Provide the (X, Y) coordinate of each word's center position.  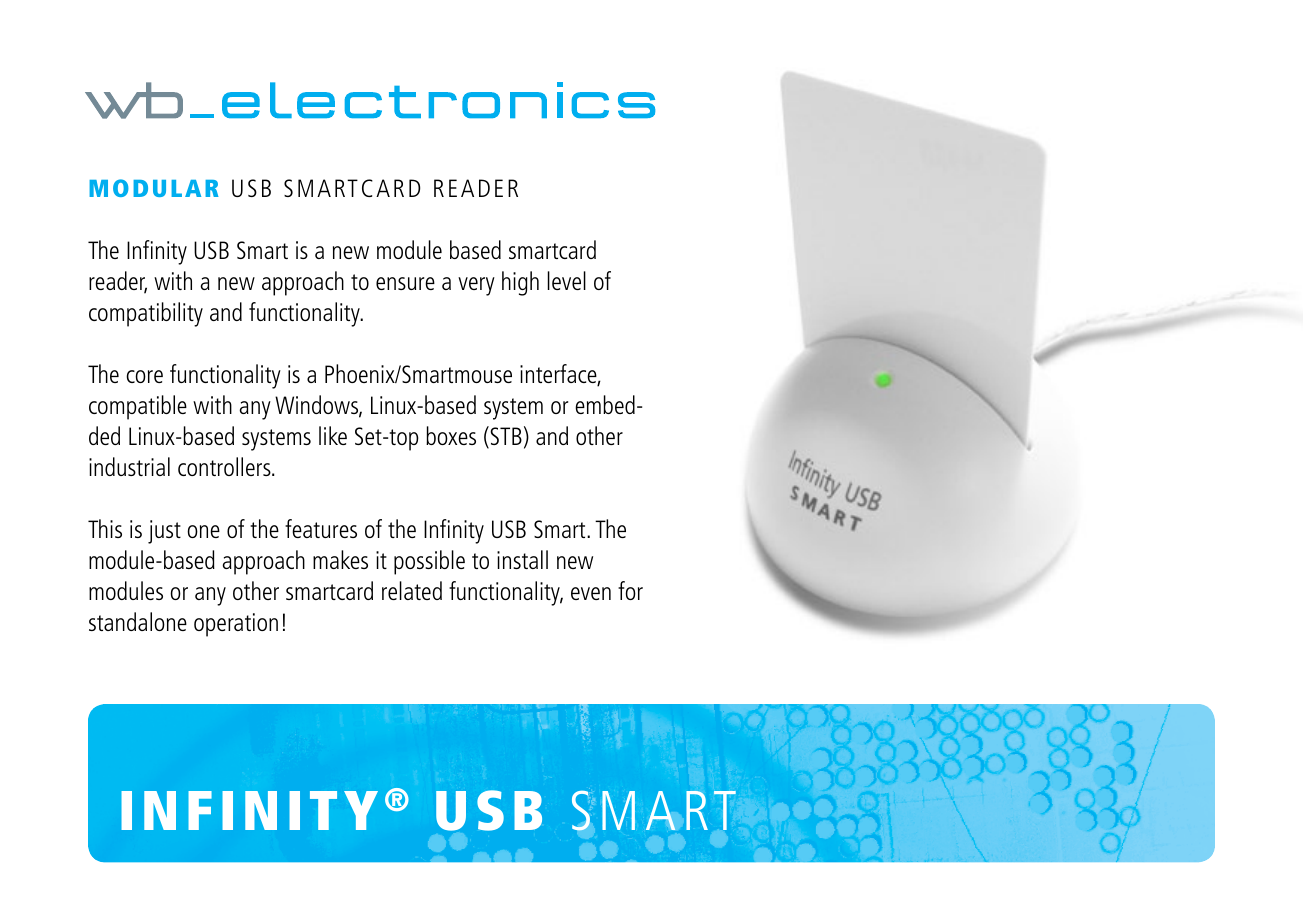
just (164, 532)
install (522, 559)
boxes (451, 435)
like (333, 435)
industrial (129, 466)
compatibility (146, 314)
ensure (405, 283)
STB (505, 437)
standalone (138, 621)
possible (429, 562)
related (412, 590)
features (321, 528)
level (567, 280)
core (144, 376)
